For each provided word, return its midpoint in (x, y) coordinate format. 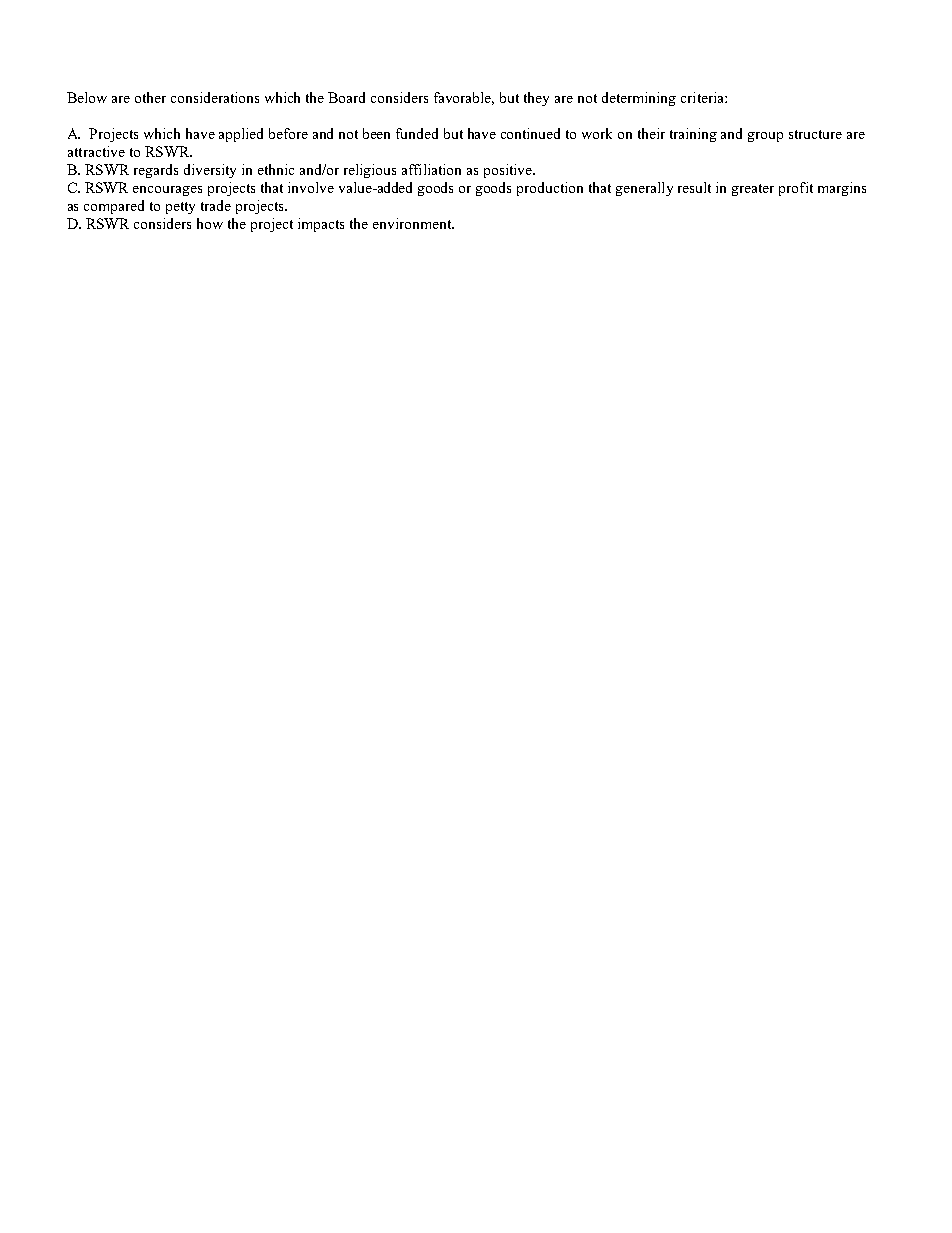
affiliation (431, 169)
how (210, 223)
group (765, 137)
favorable (464, 98)
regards (156, 171)
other (150, 97)
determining (639, 99)
